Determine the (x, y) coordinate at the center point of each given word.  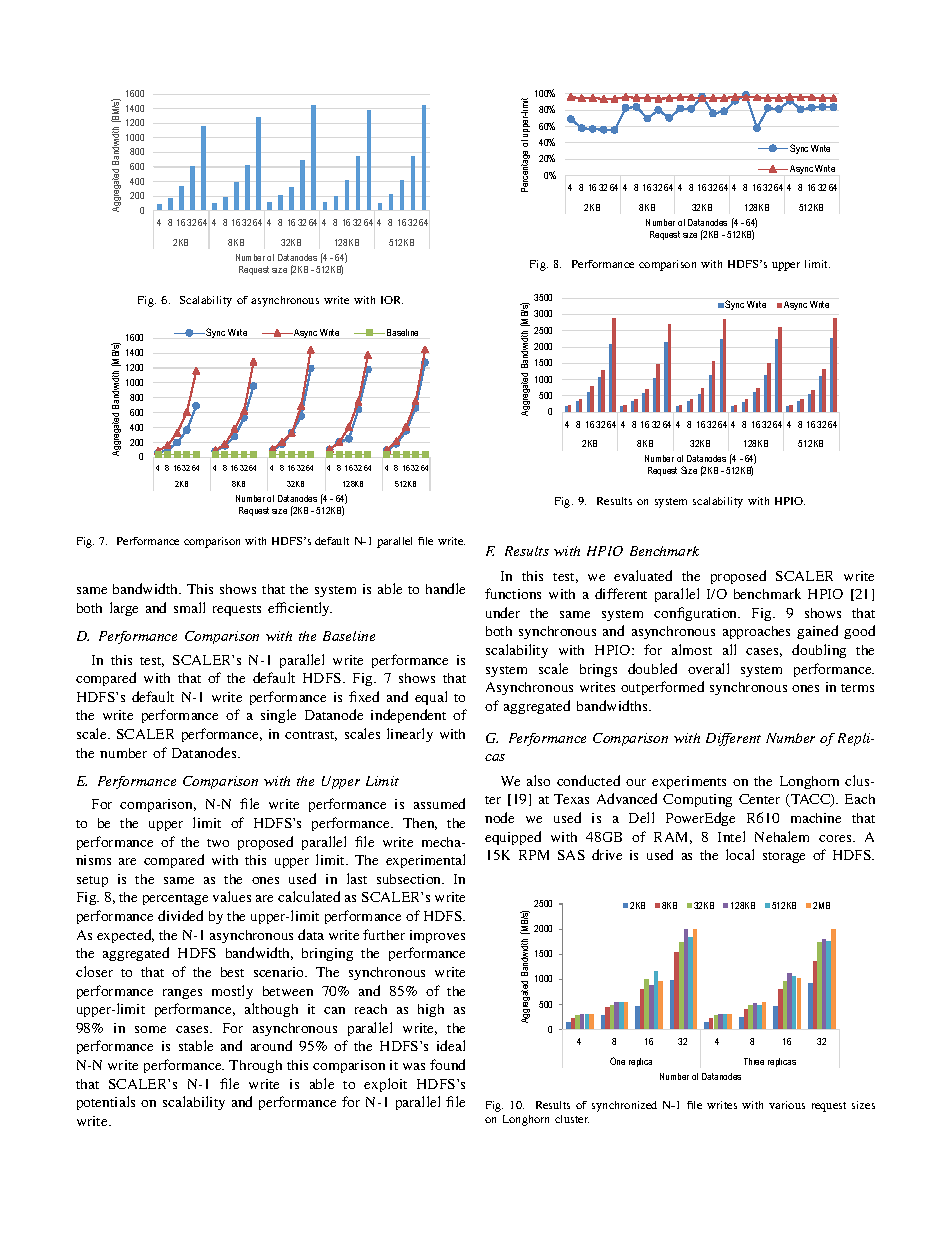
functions (513, 593)
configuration (697, 614)
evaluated (643, 575)
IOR (392, 300)
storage (784, 857)
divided (180, 915)
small (189, 607)
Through (255, 1066)
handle (445, 588)
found (447, 1064)
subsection (410, 879)
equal (431, 698)
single (278, 716)
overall (708, 668)
